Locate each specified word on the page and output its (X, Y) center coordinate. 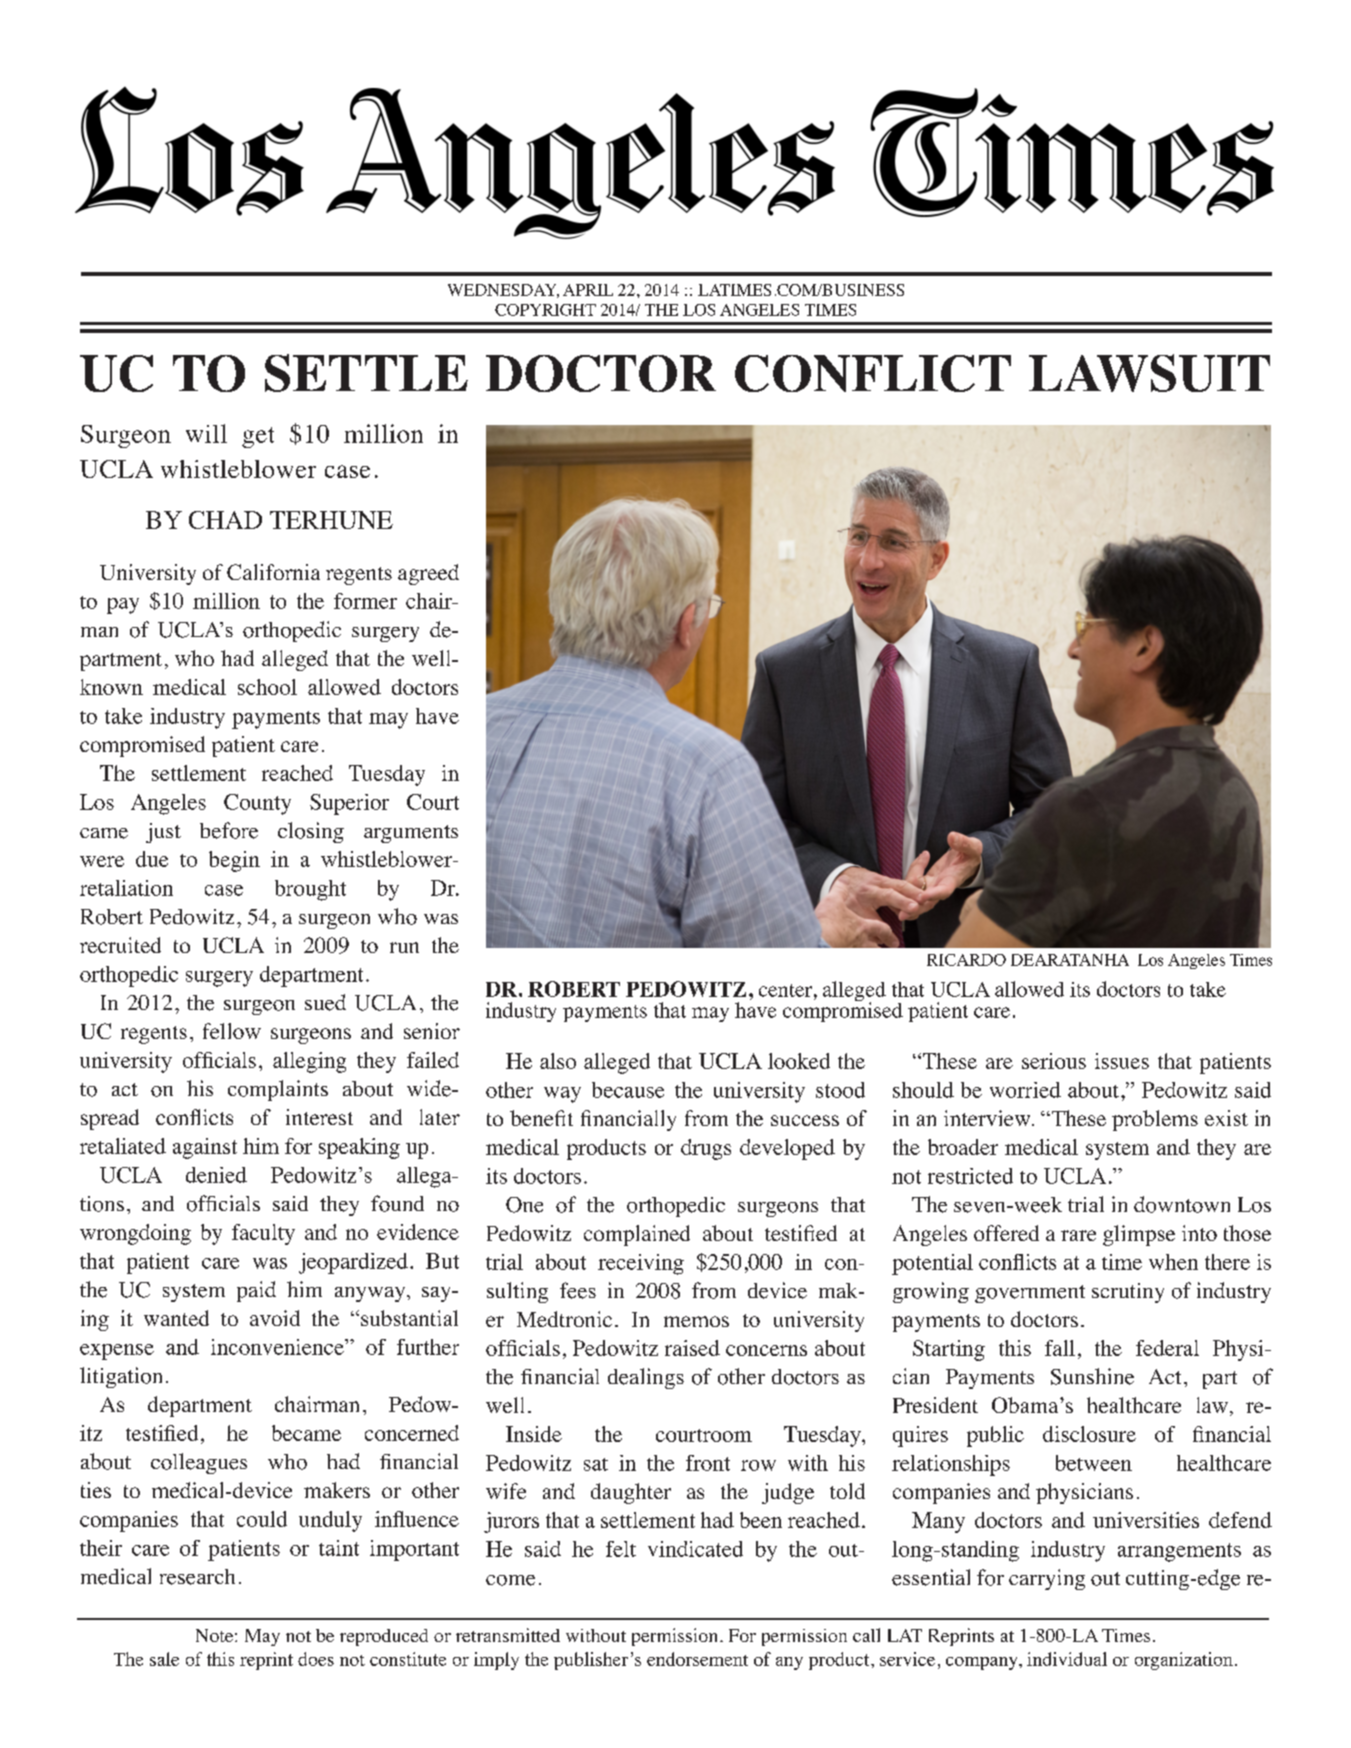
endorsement (697, 1659)
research (197, 1577)
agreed (428, 574)
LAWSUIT (1149, 373)
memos (696, 1321)
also (558, 1061)
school (267, 687)
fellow (232, 1031)
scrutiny (1128, 1293)
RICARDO (966, 960)
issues (1122, 1061)
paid (256, 1291)
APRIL (588, 290)
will (206, 433)
